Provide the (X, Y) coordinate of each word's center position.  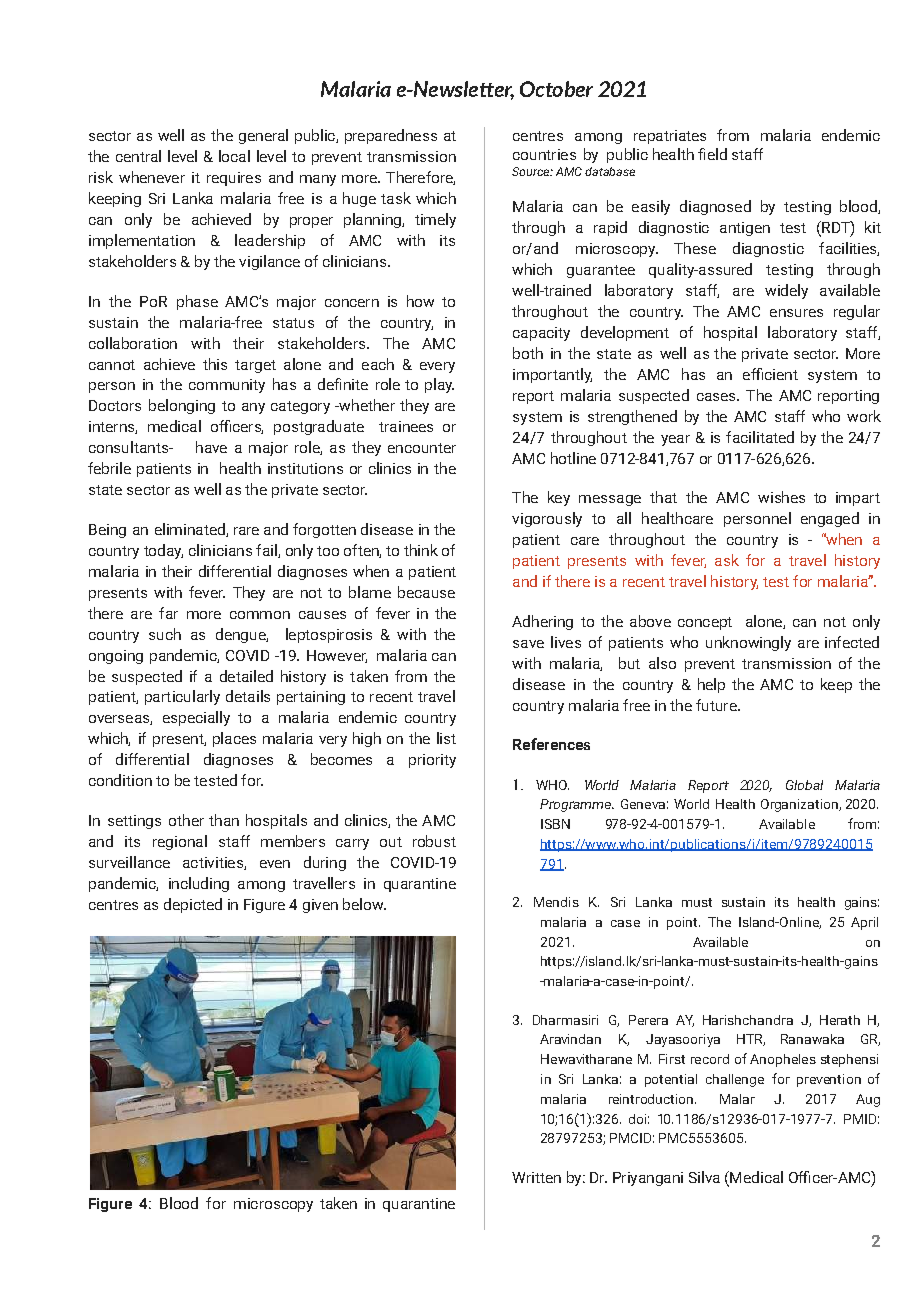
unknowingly (748, 643)
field (712, 154)
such (165, 634)
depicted (193, 905)
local (234, 156)
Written (536, 1177)
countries (544, 154)
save (528, 644)
